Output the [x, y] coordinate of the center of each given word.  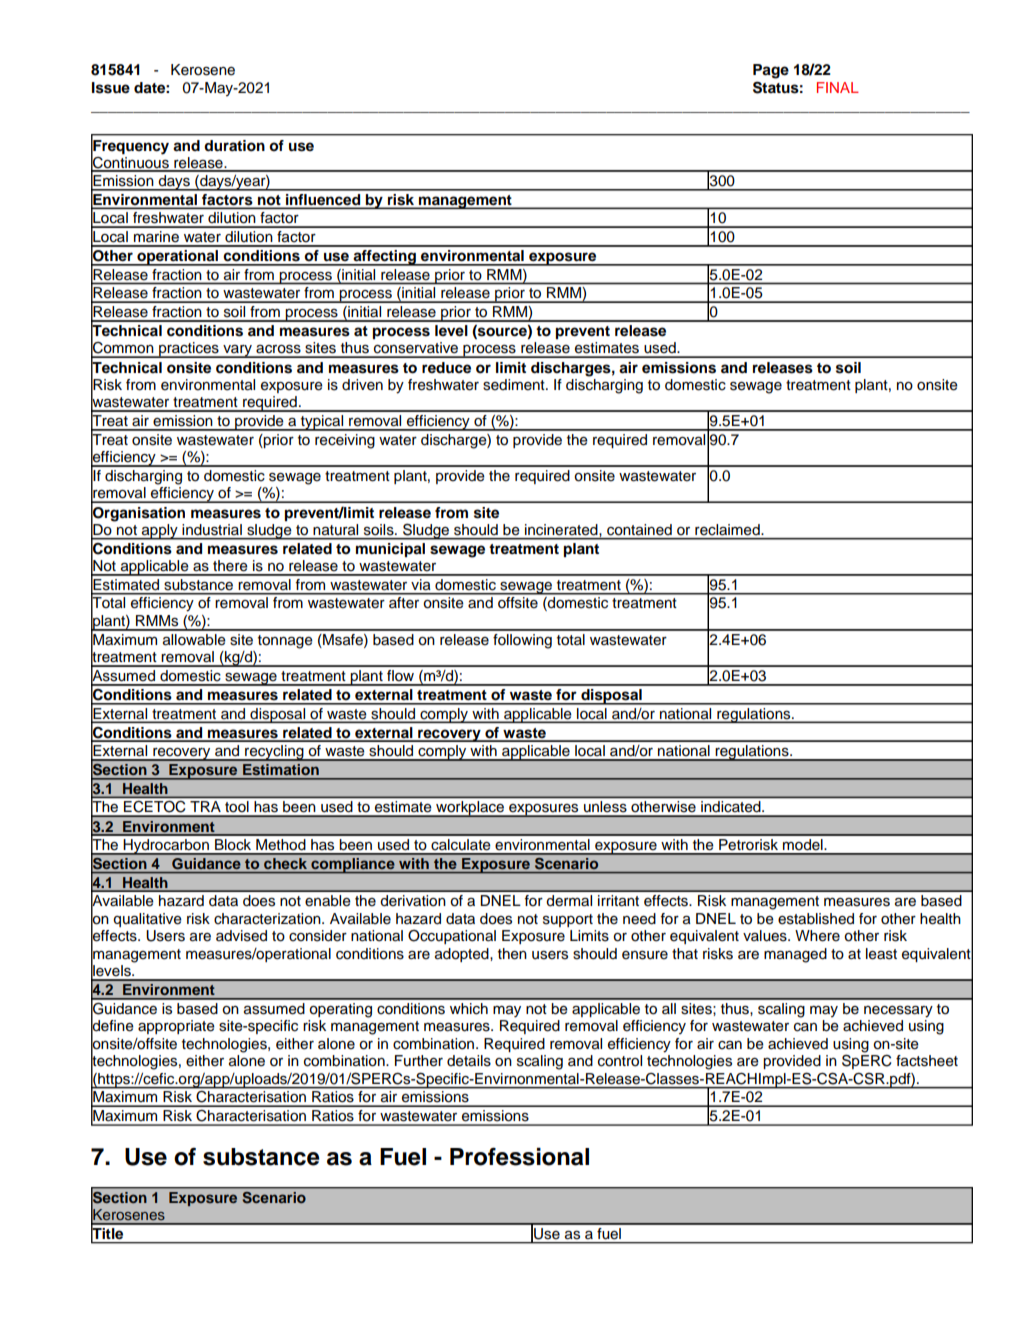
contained [639, 529]
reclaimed [728, 529]
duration [234, 146]
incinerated [562, 529]
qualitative [147, 920]
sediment [515, 385]
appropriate [176, 1027]
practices [189, 350]
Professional [519, 1156]
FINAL [838, 87]
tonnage [285, 642]
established [816, 919]
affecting [384, 258]
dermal [569, 901]
